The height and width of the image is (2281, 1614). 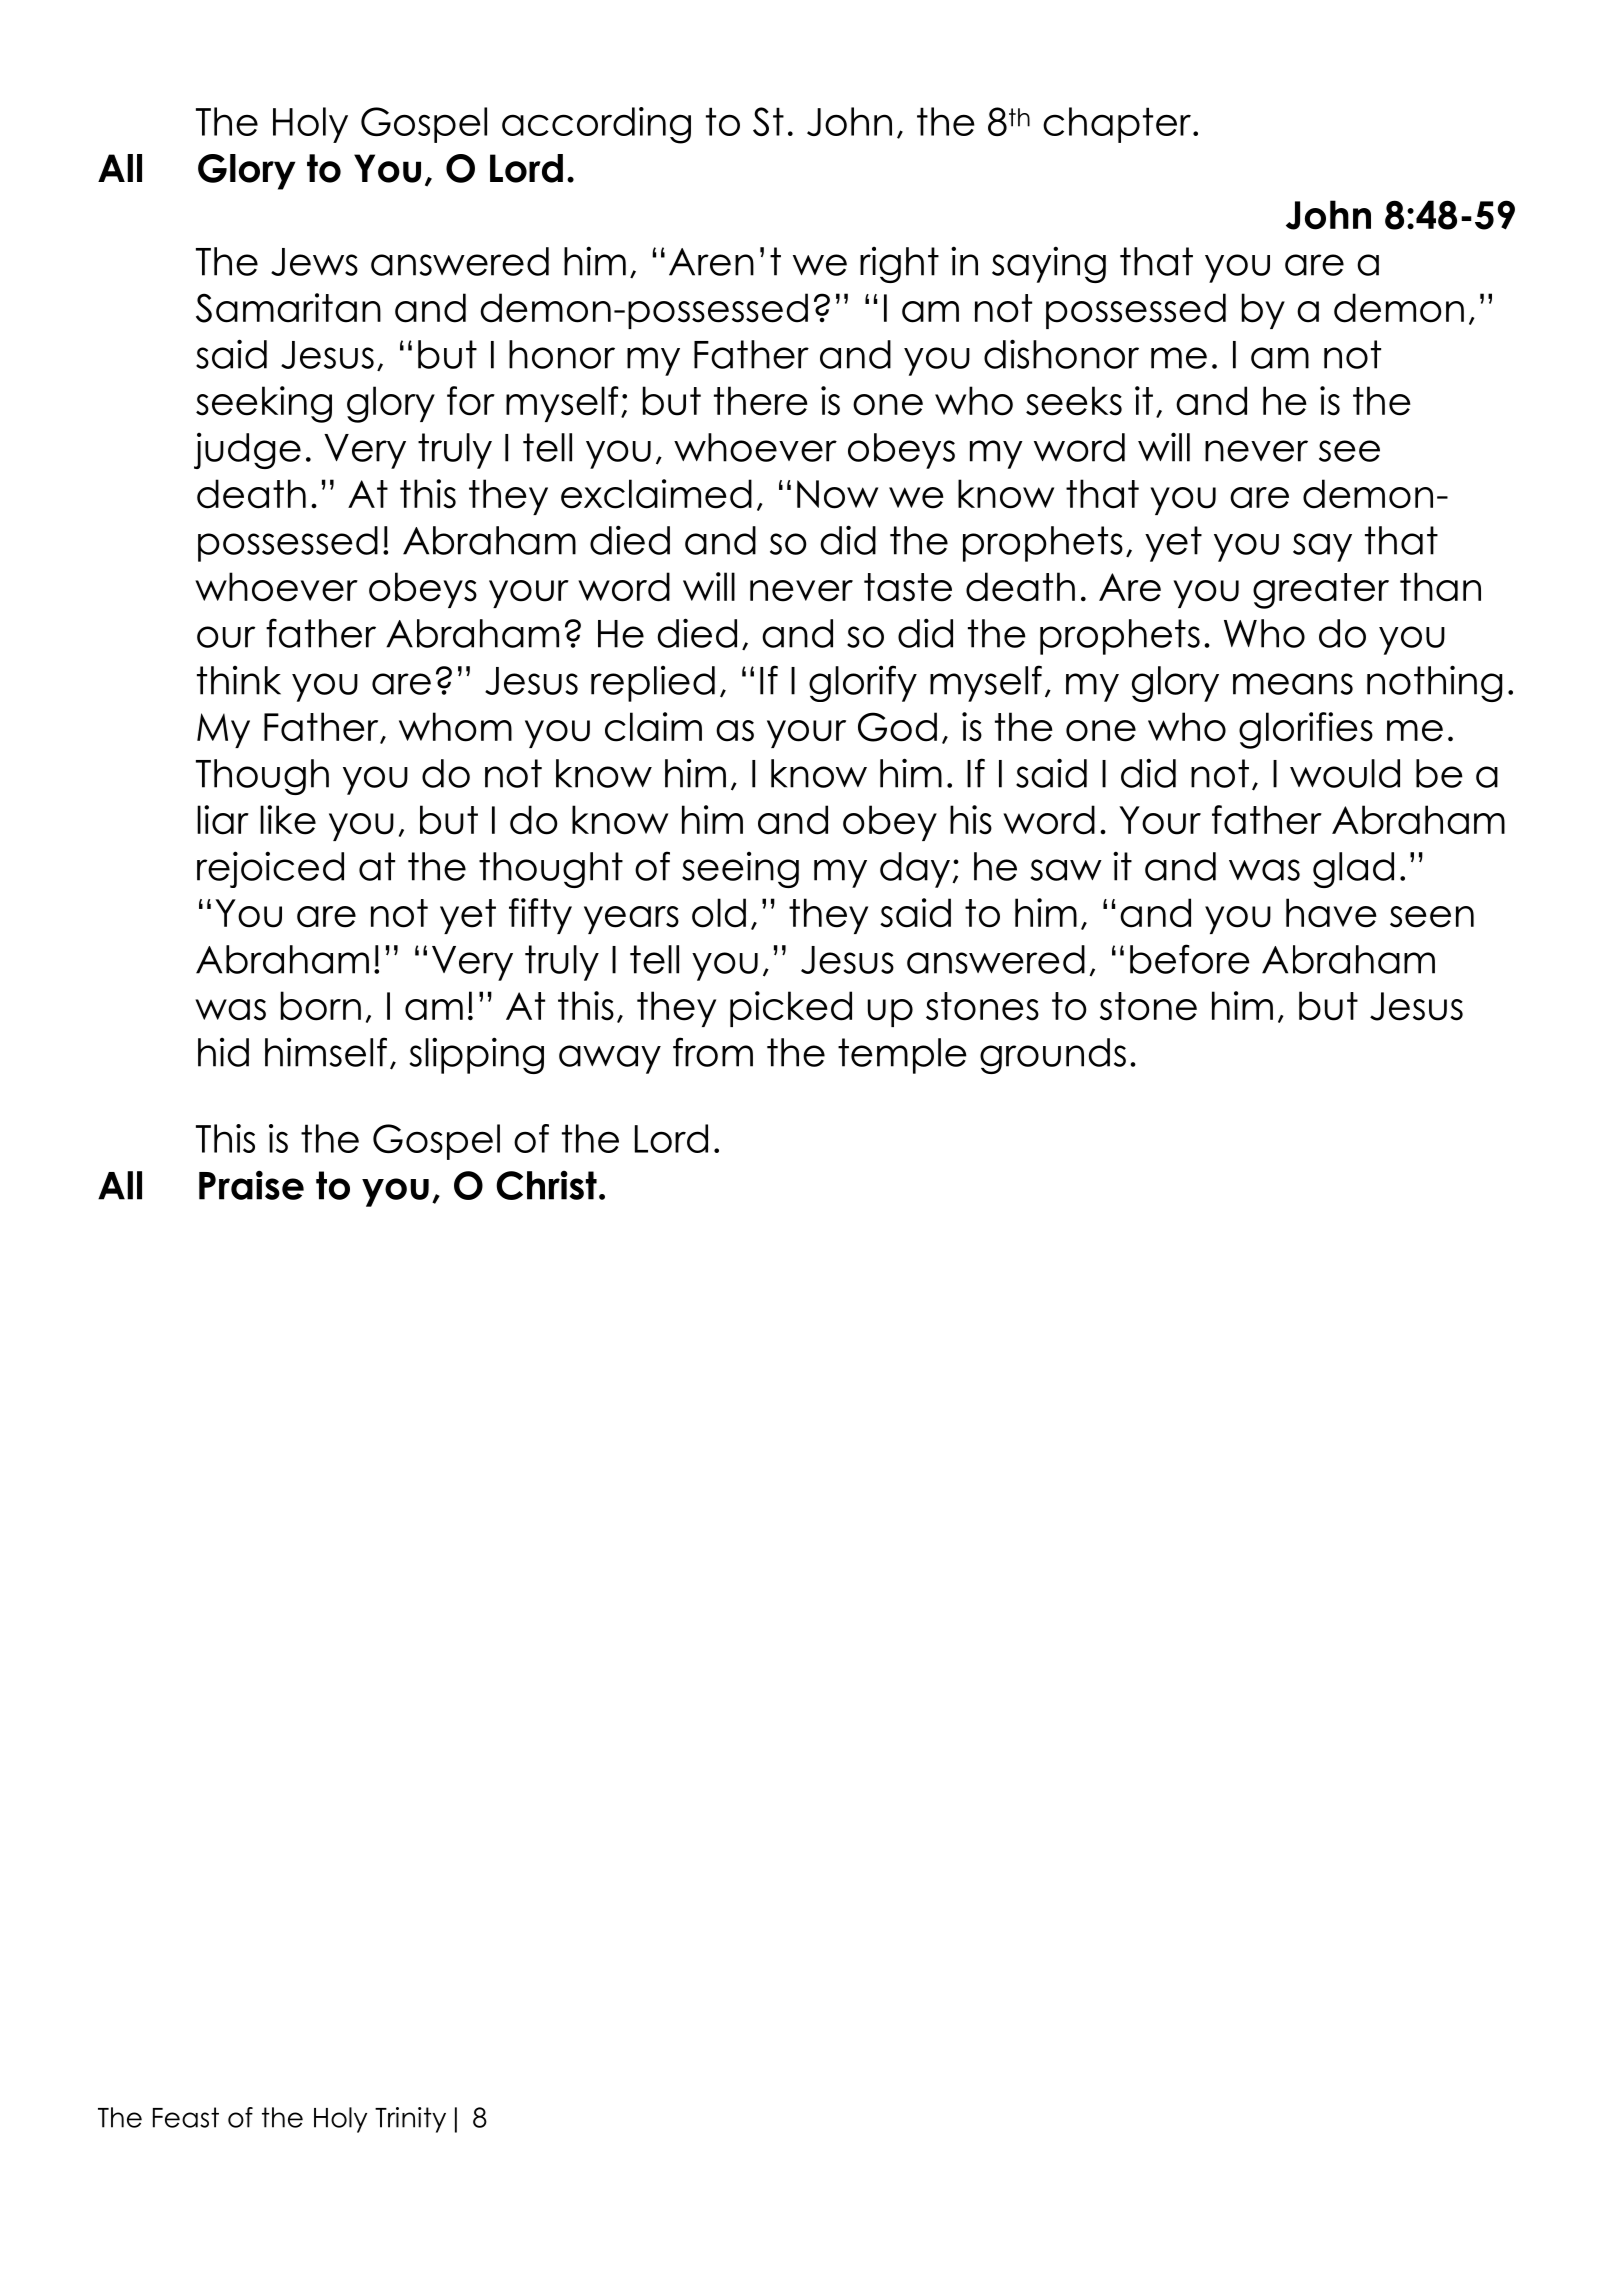 I want to click on grounds, so click(x=1053, y=1056).
